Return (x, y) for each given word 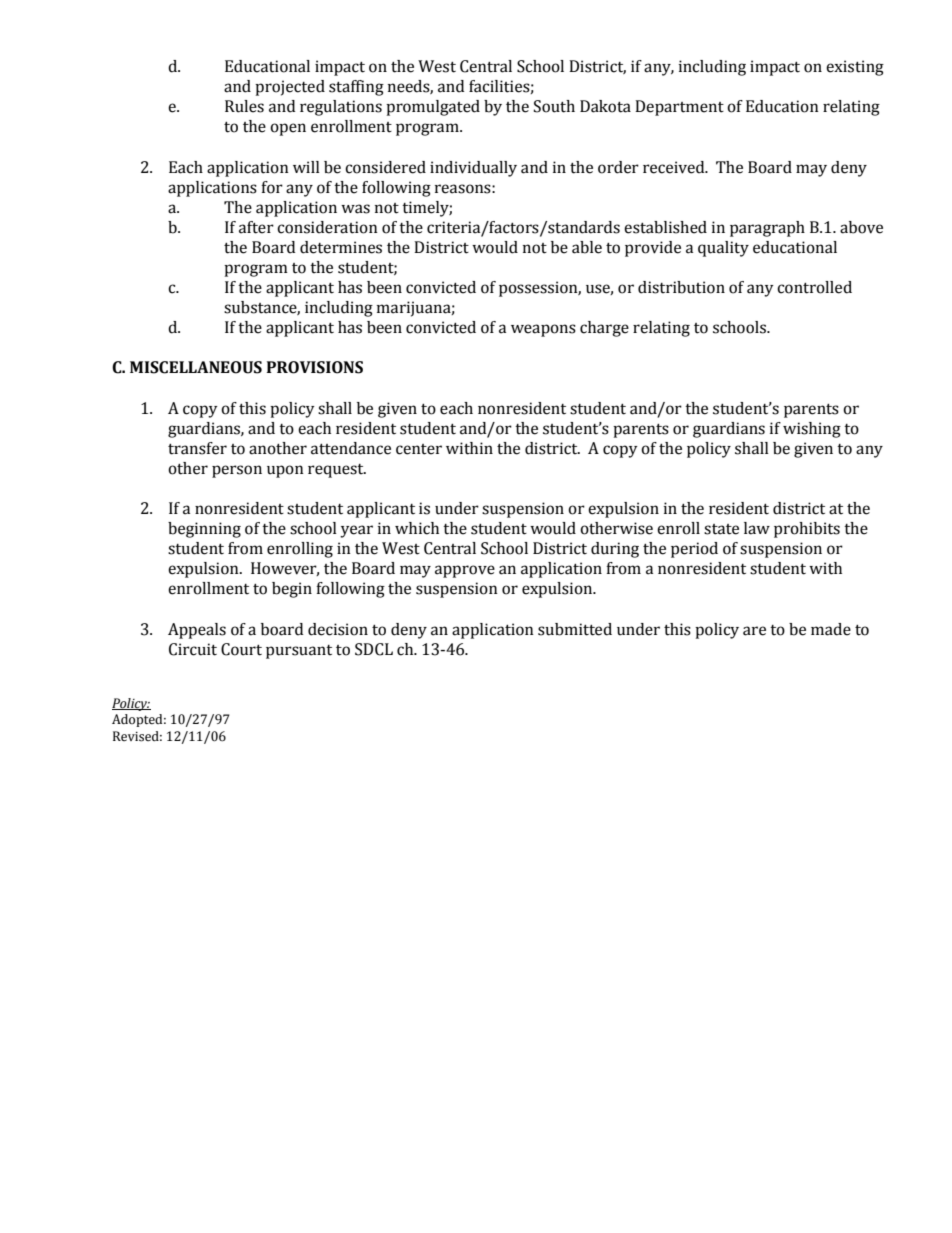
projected (290, 88)
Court (241, 649)
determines (341, 247)
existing (855, 68)
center (419, 449)
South (554, 106)
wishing (812, 430)
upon (285, 471)
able (587, 247)
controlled (814, 287)
